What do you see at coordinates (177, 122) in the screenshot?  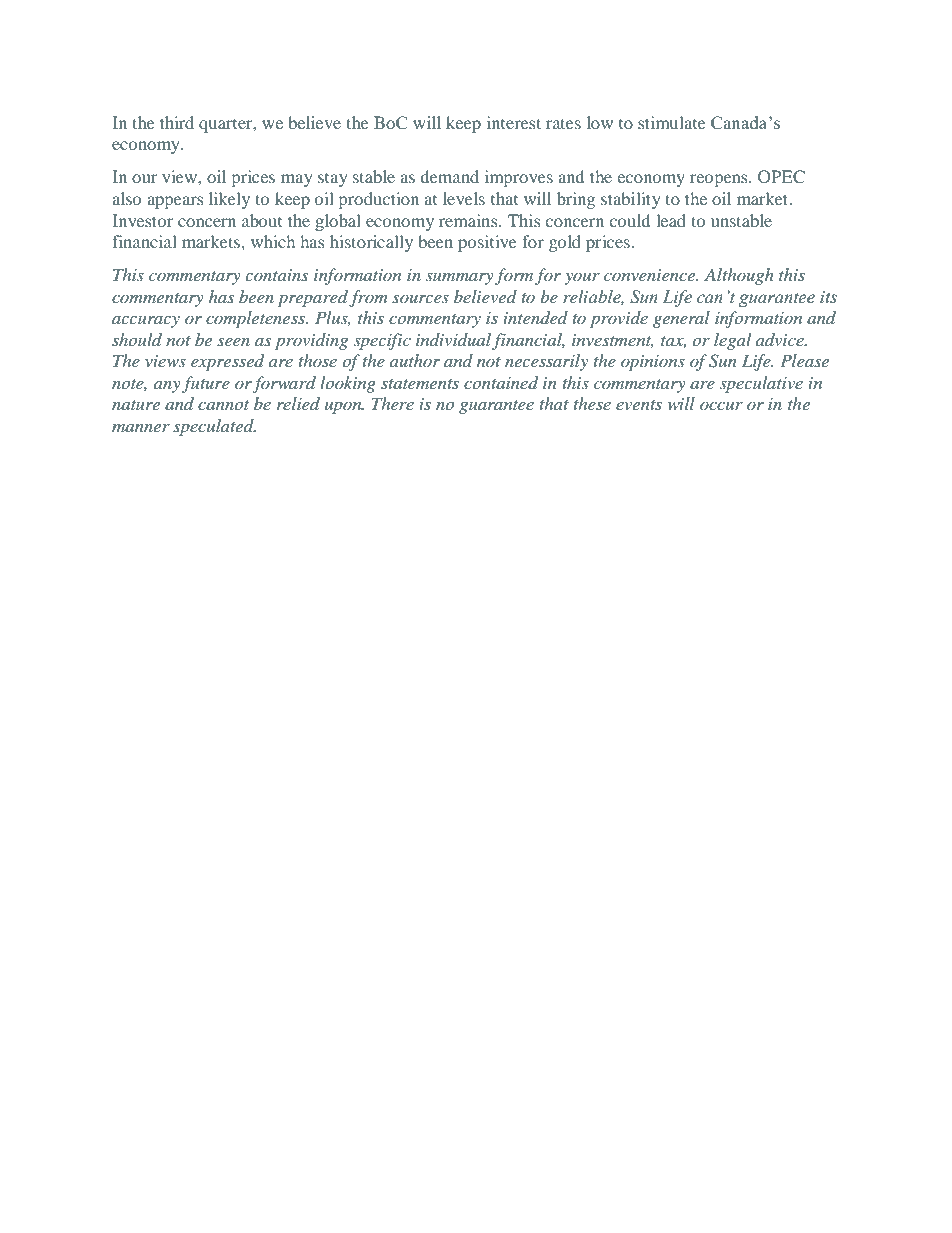 I see `third` at bounding box center [177, 122].
